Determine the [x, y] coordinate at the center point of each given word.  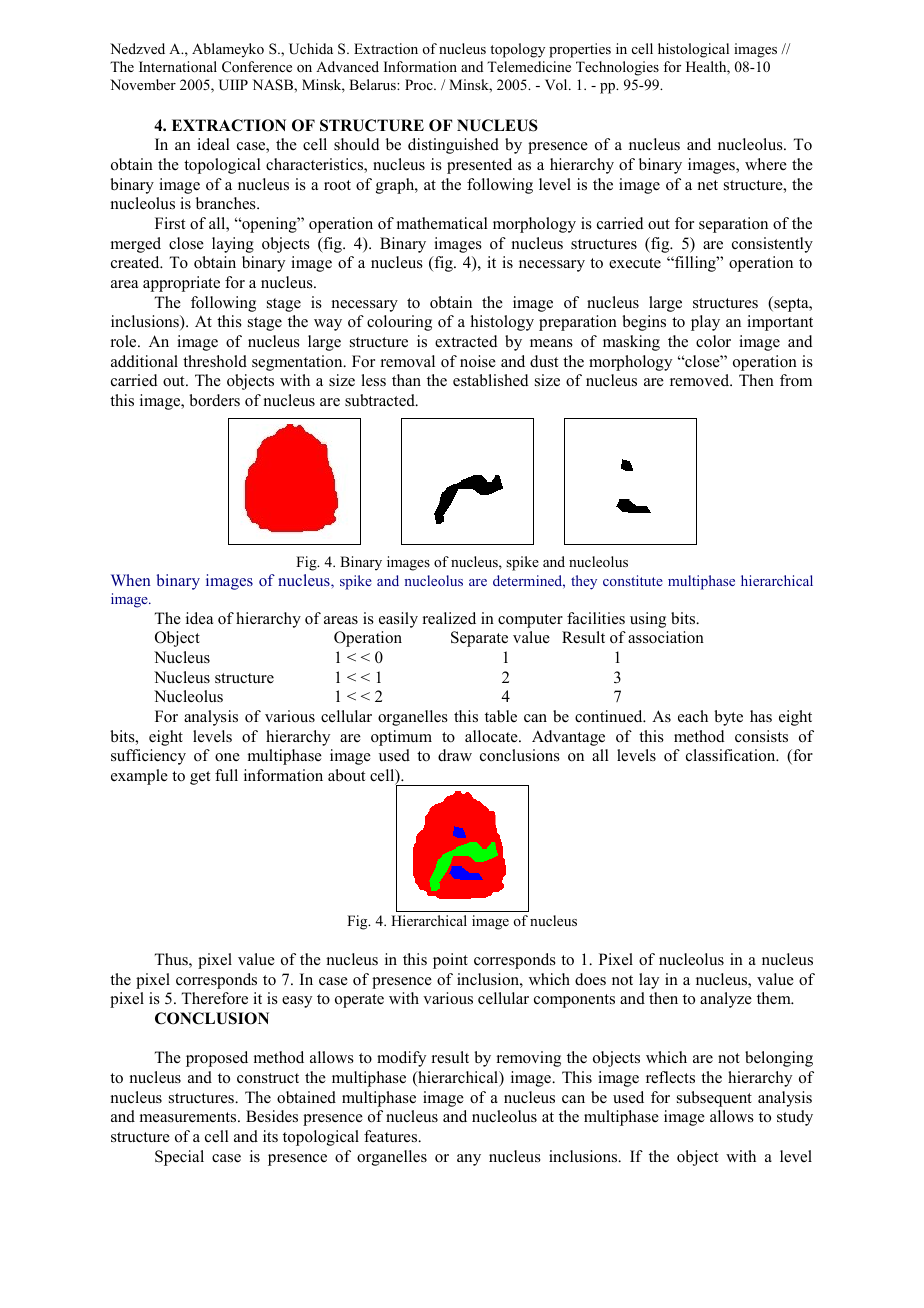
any [469, 1160]
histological [693, 50]
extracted [466, 341]
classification [732, 755]
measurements [189, 1117]
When [131, 580]
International [178, 67]
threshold [215, 361]
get [200, 778]
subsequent [714, 1099]
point [450, 961]
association [666, 637]
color [713, 341]
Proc [420, 84]
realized [449, 618]
